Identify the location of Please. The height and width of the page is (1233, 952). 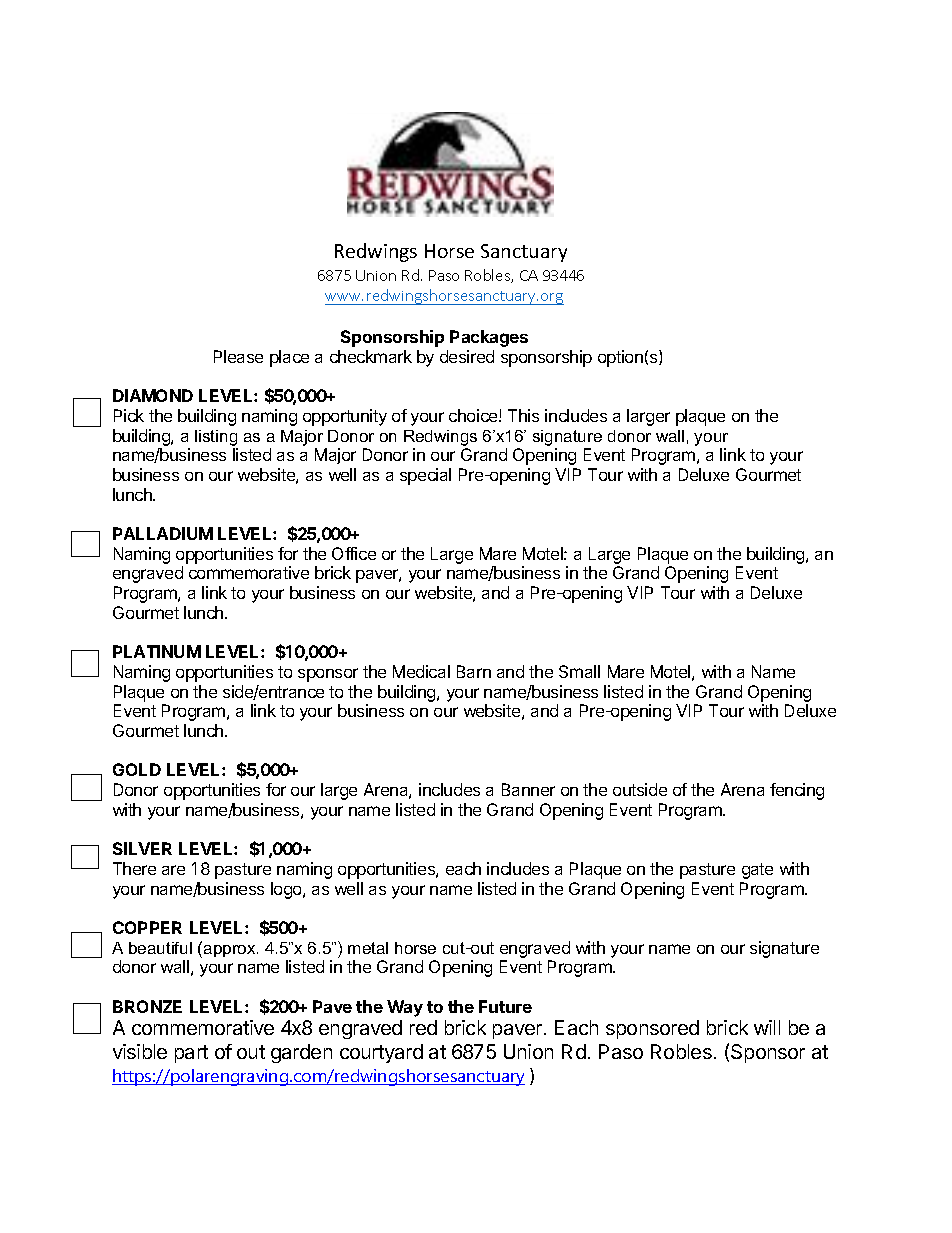
(238, 356).
